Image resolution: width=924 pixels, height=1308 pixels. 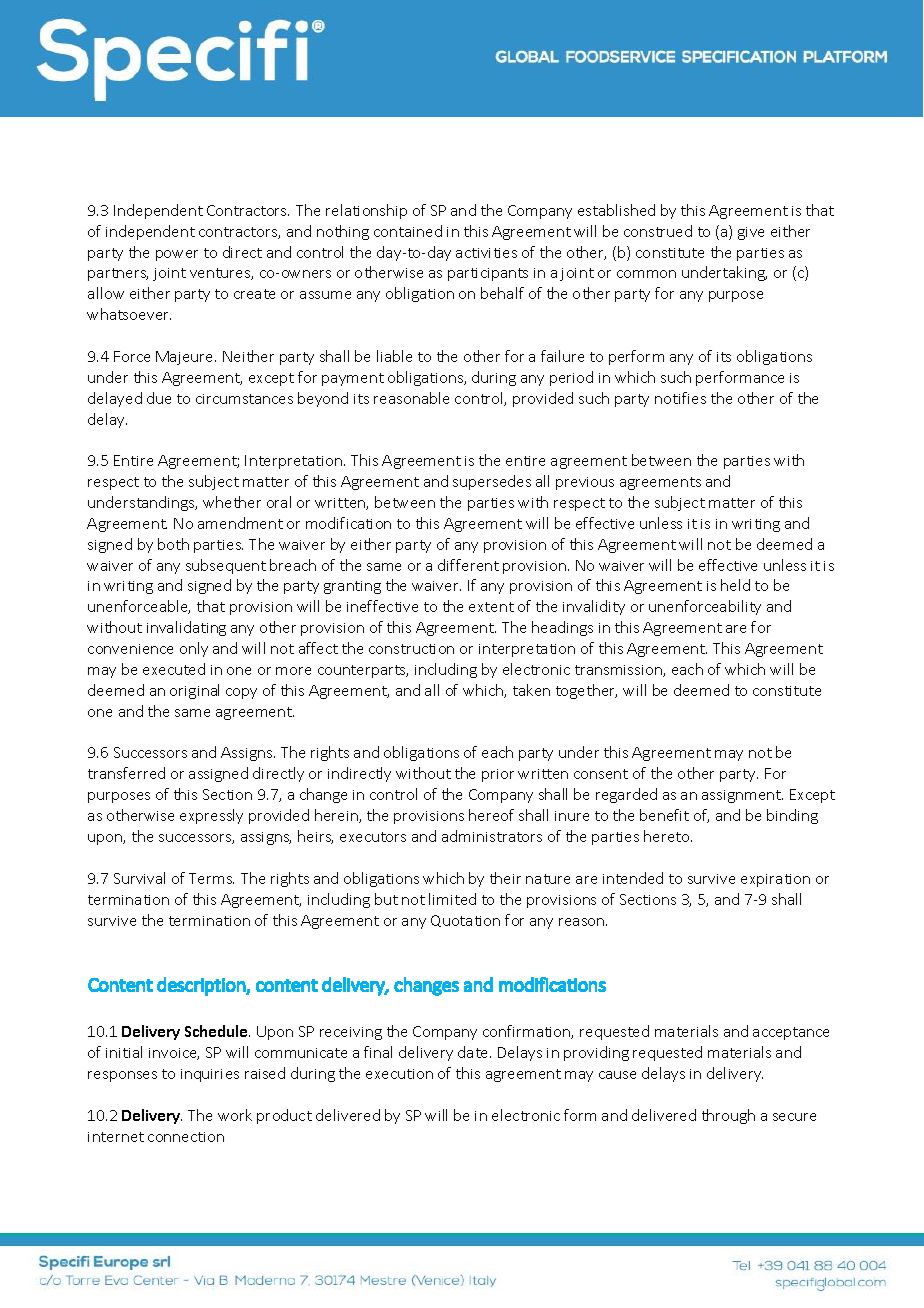 I want to click on give, so click(x=751, y=233).
